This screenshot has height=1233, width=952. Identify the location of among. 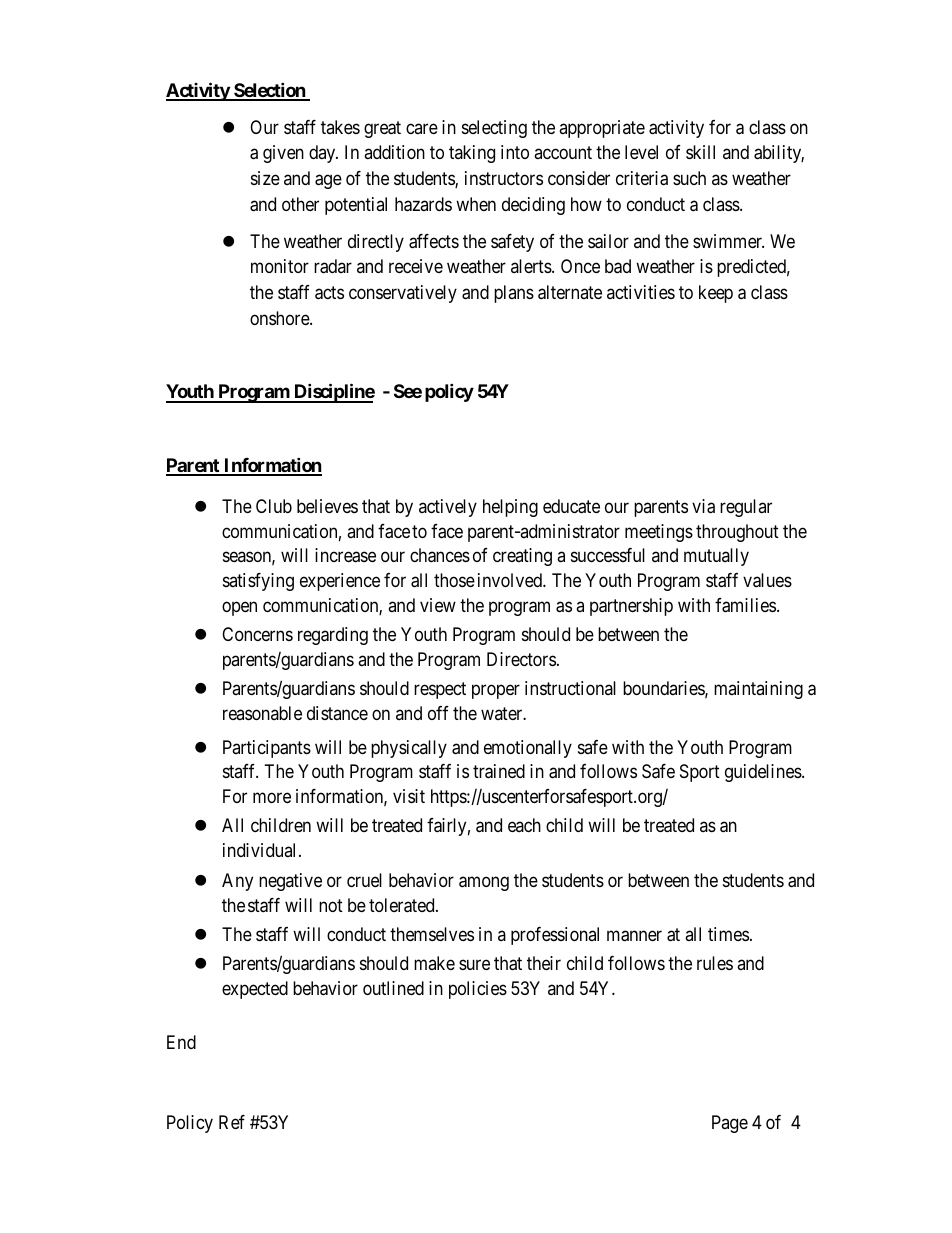
(484, 883).
